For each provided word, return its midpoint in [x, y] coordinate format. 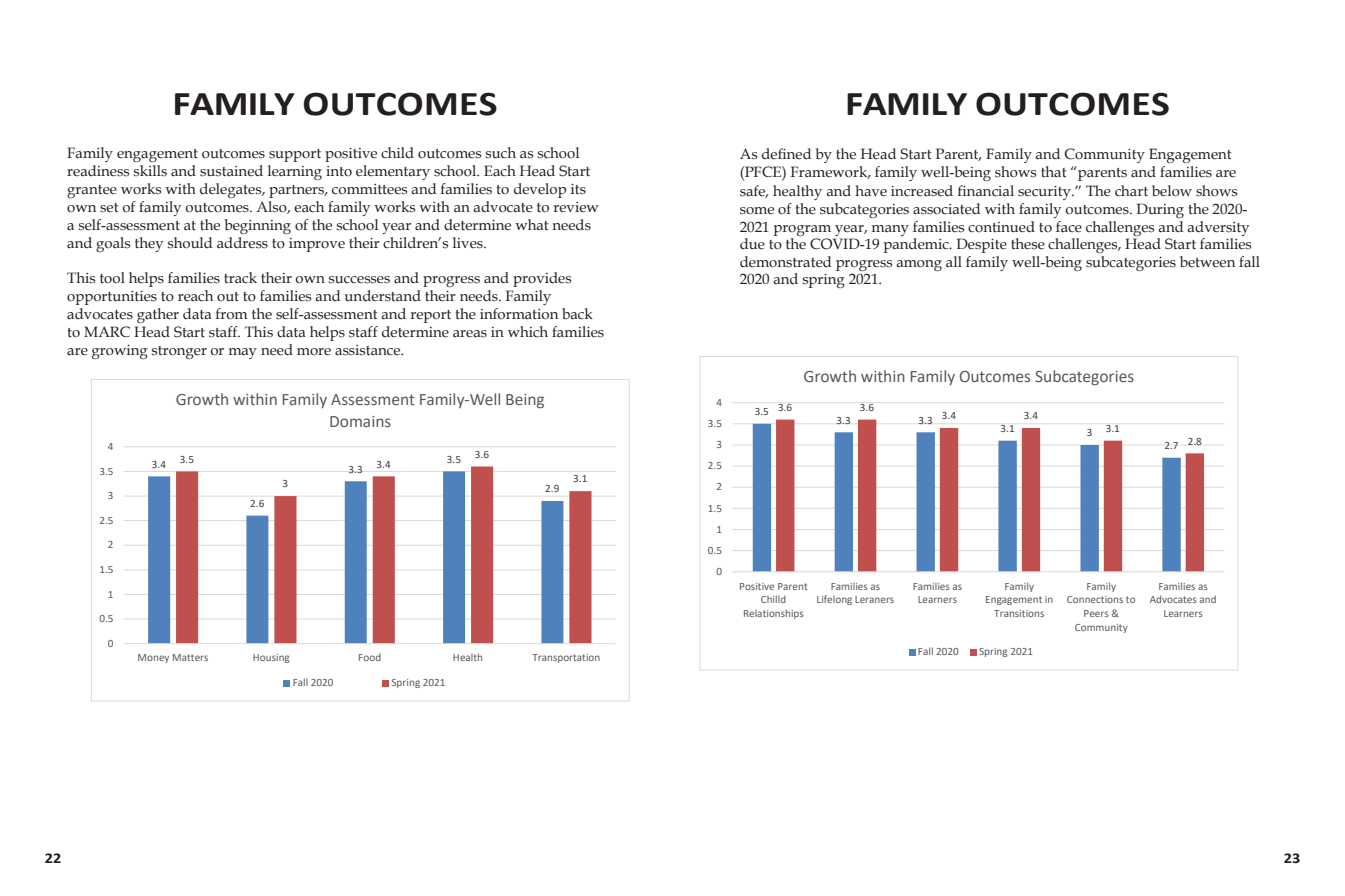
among [919, 265]
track [240, 278]
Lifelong [834, 600]
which [528, 332]
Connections [1095, 599]
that [1054, 172]
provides [542, 279]
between [1207, 262]
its [578, 189]
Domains [360, 421]
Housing [271, 658]
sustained [231, 171]
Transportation [566, 658]
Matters [190, 657]
